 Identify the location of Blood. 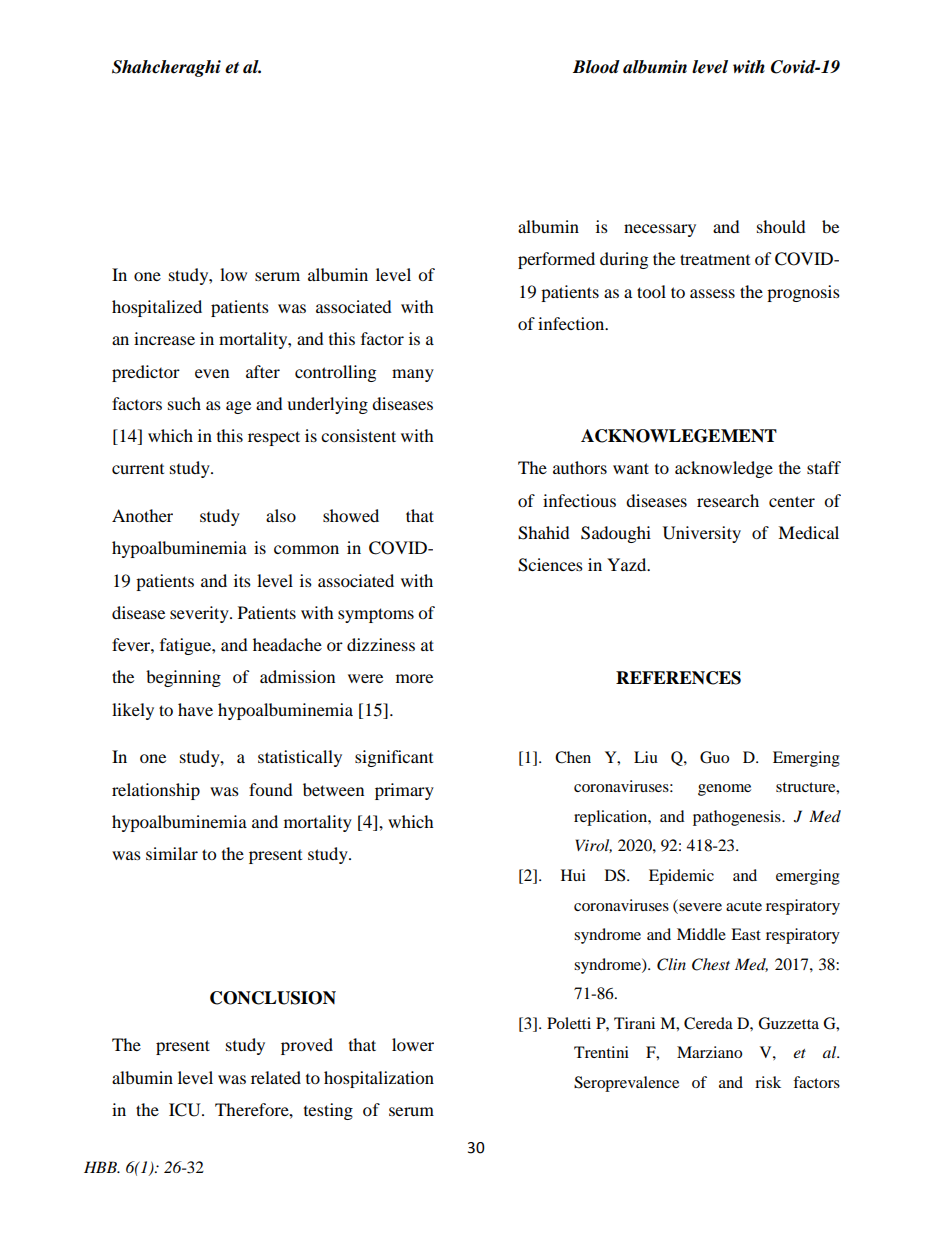
(596, 67).
